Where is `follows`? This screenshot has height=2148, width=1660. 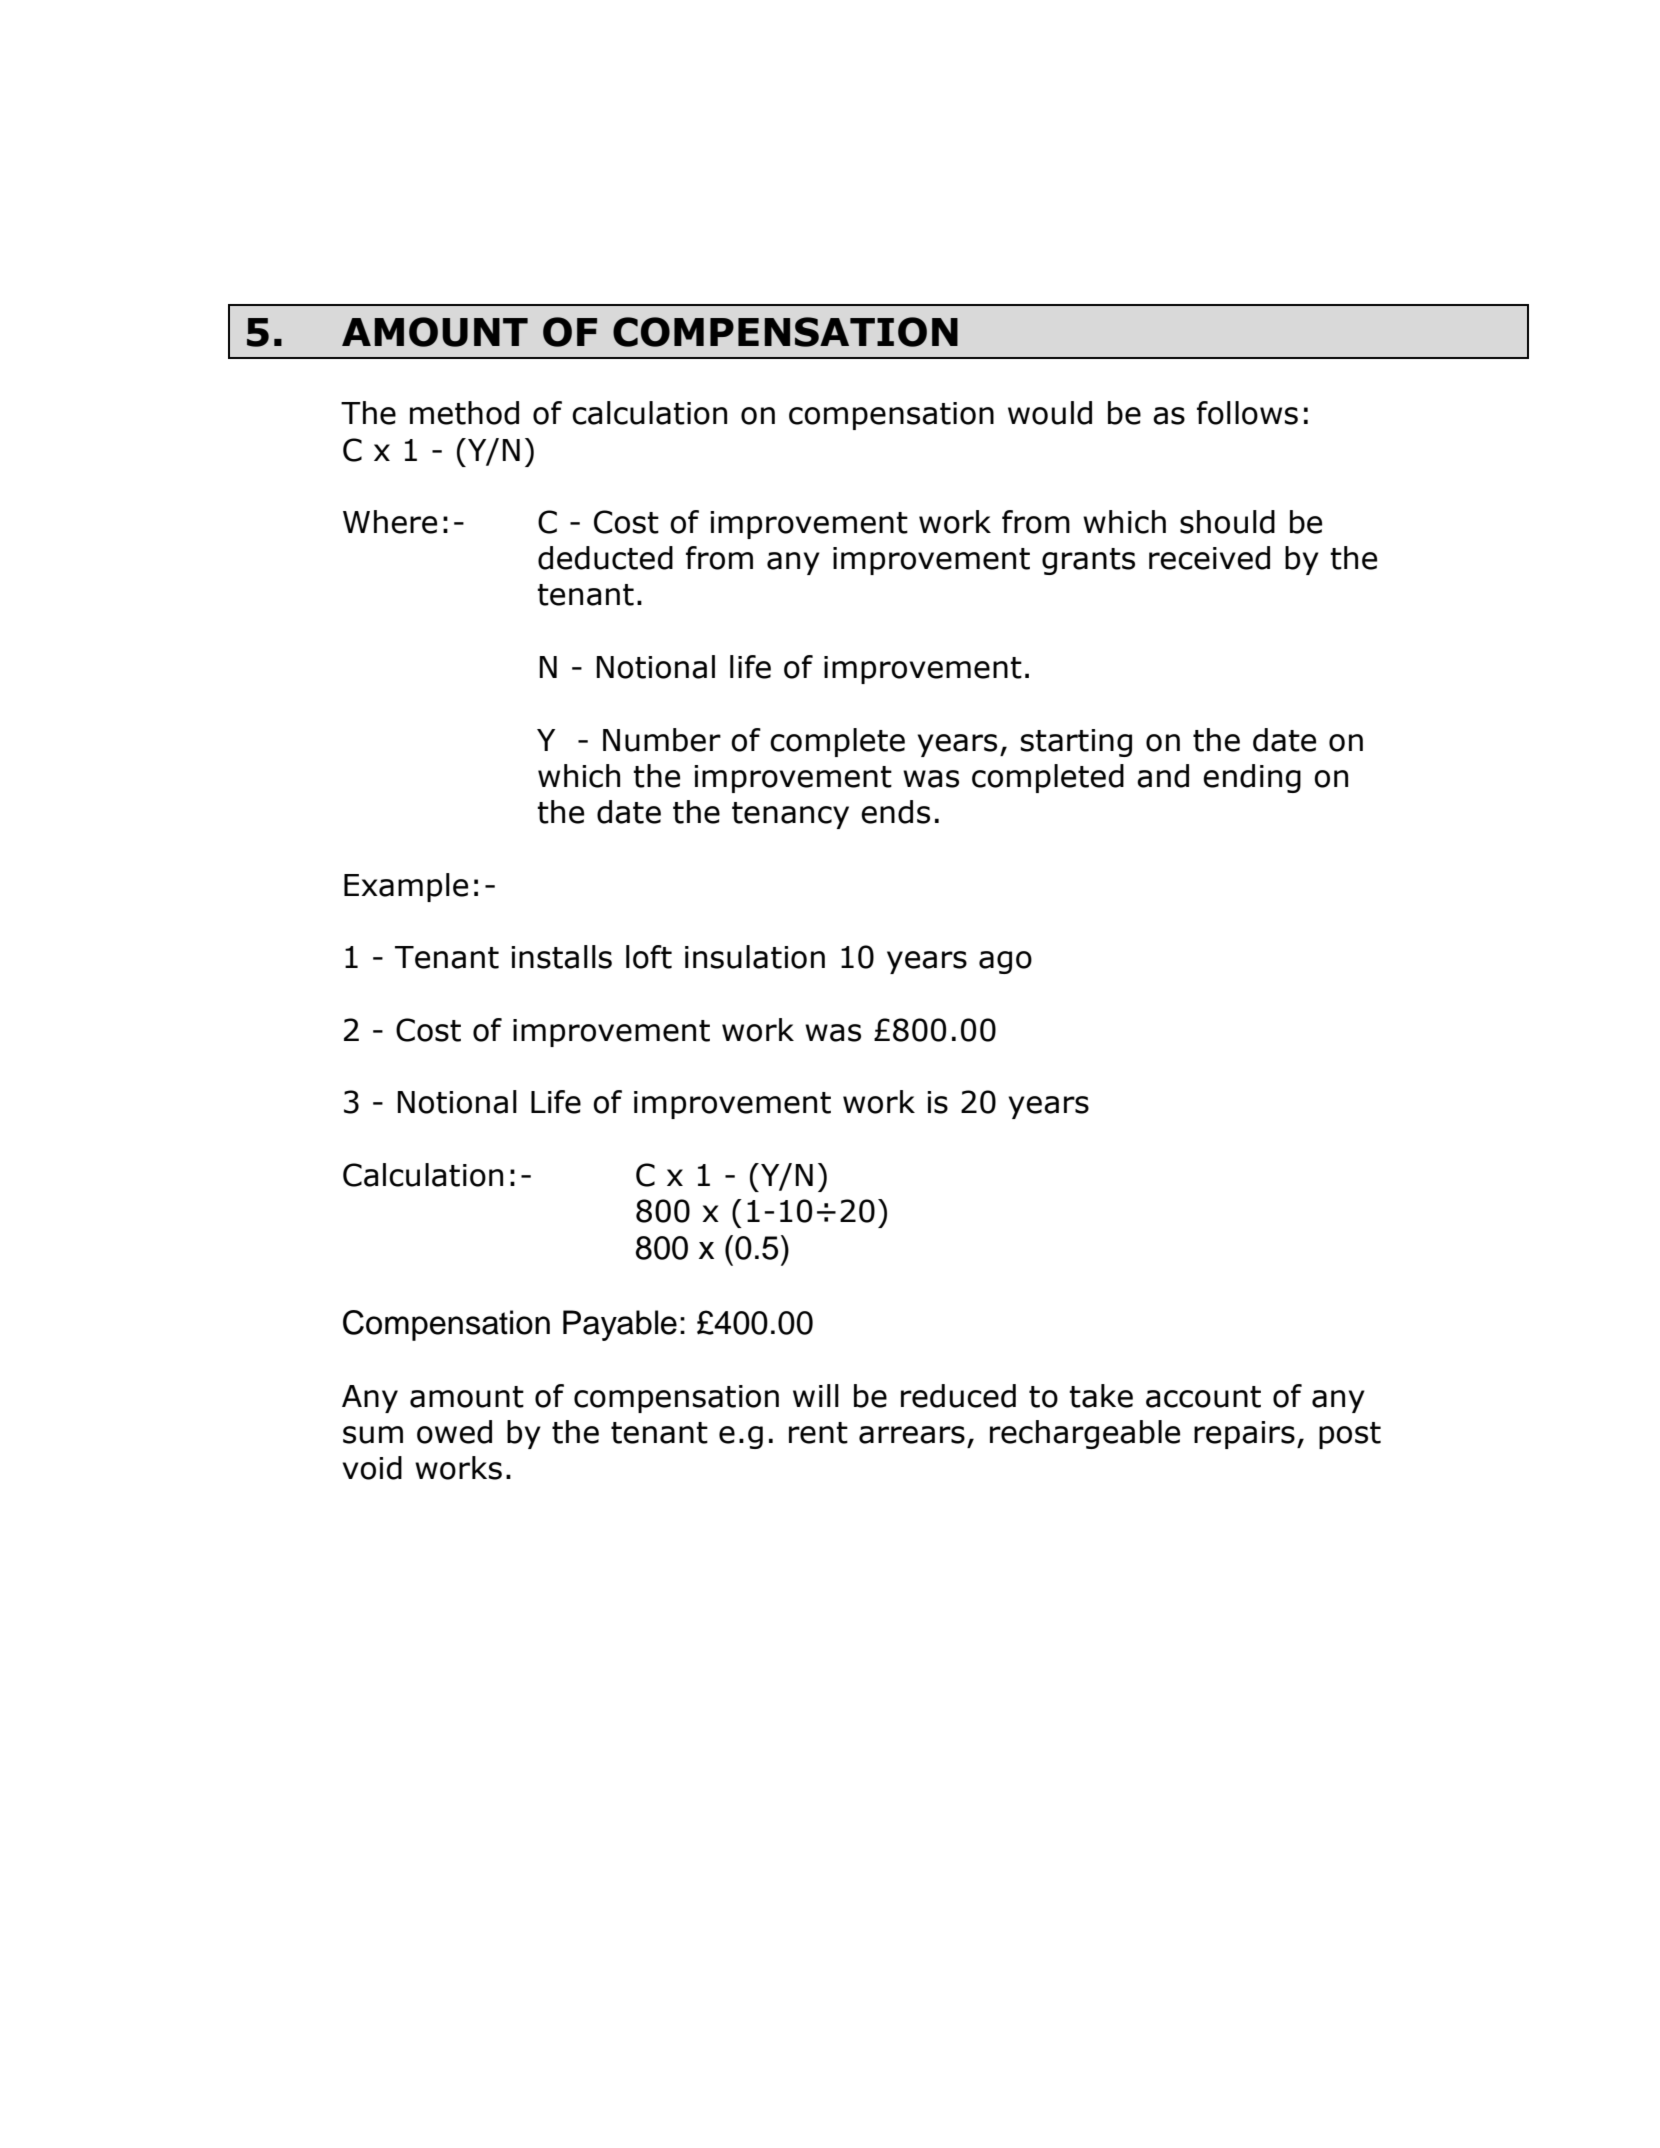
follows is located at coordinates (1247, 413).
